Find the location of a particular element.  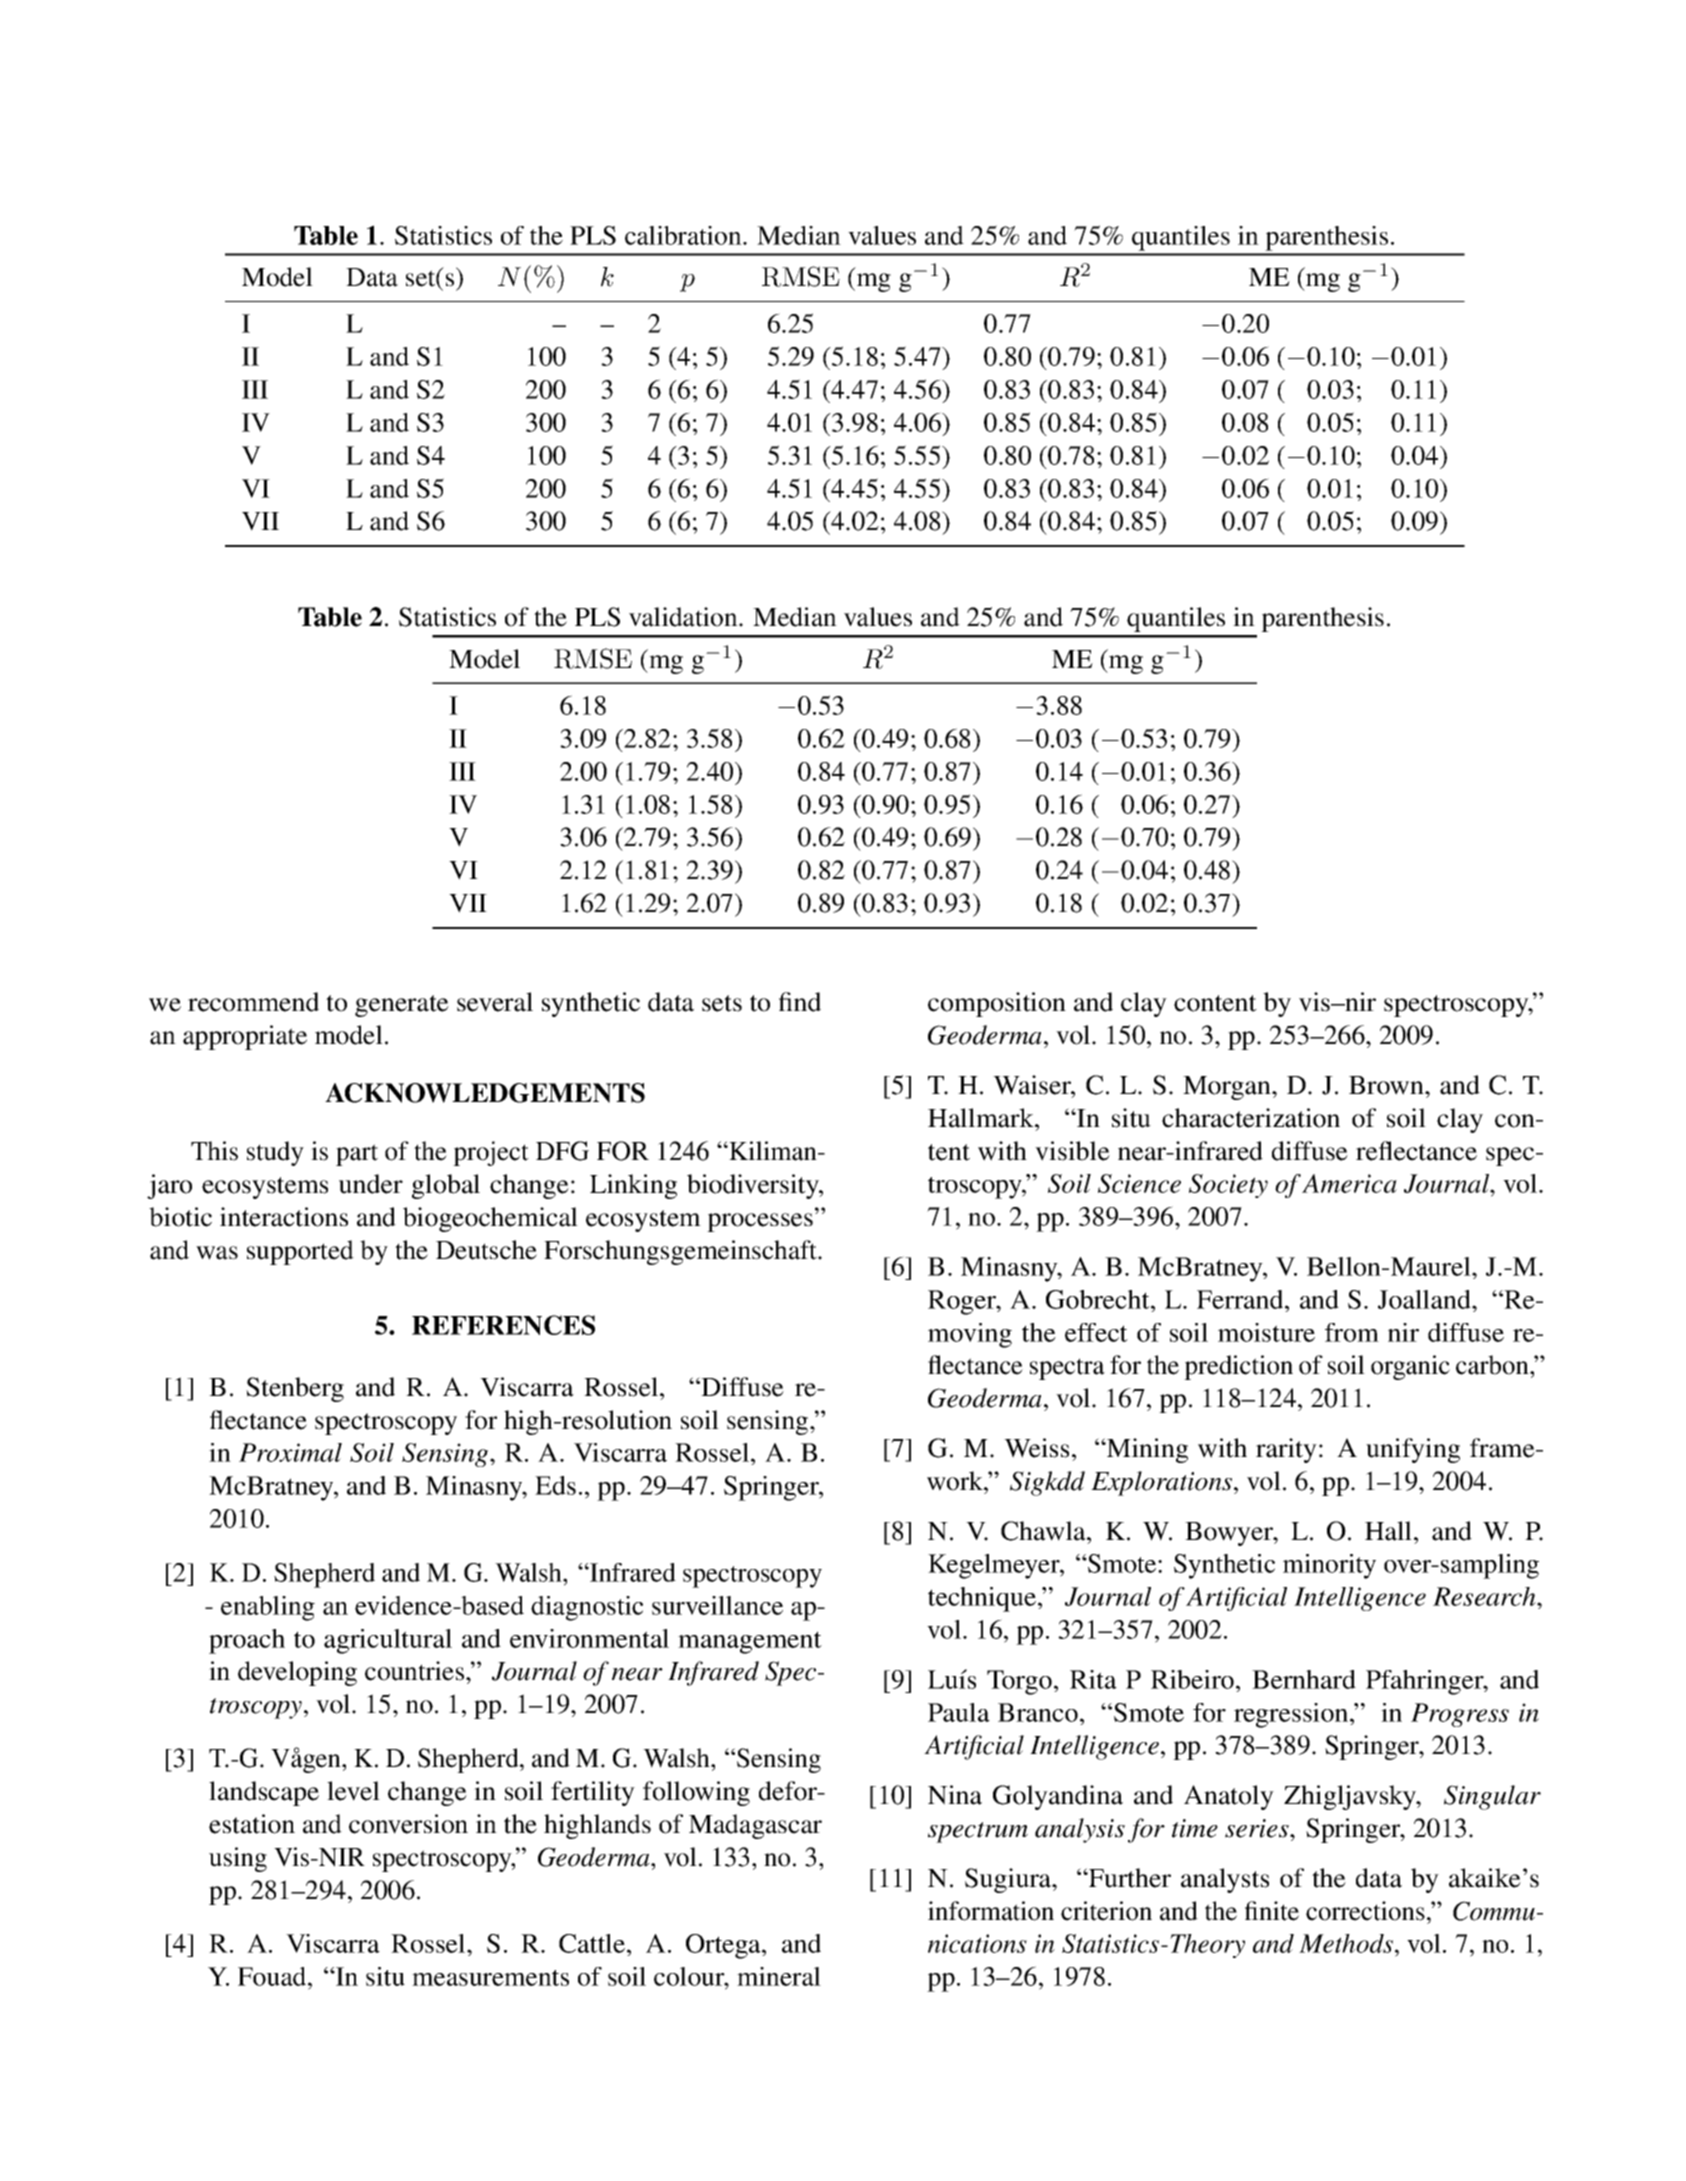

mineral is located at coordinates (779, 1976).
